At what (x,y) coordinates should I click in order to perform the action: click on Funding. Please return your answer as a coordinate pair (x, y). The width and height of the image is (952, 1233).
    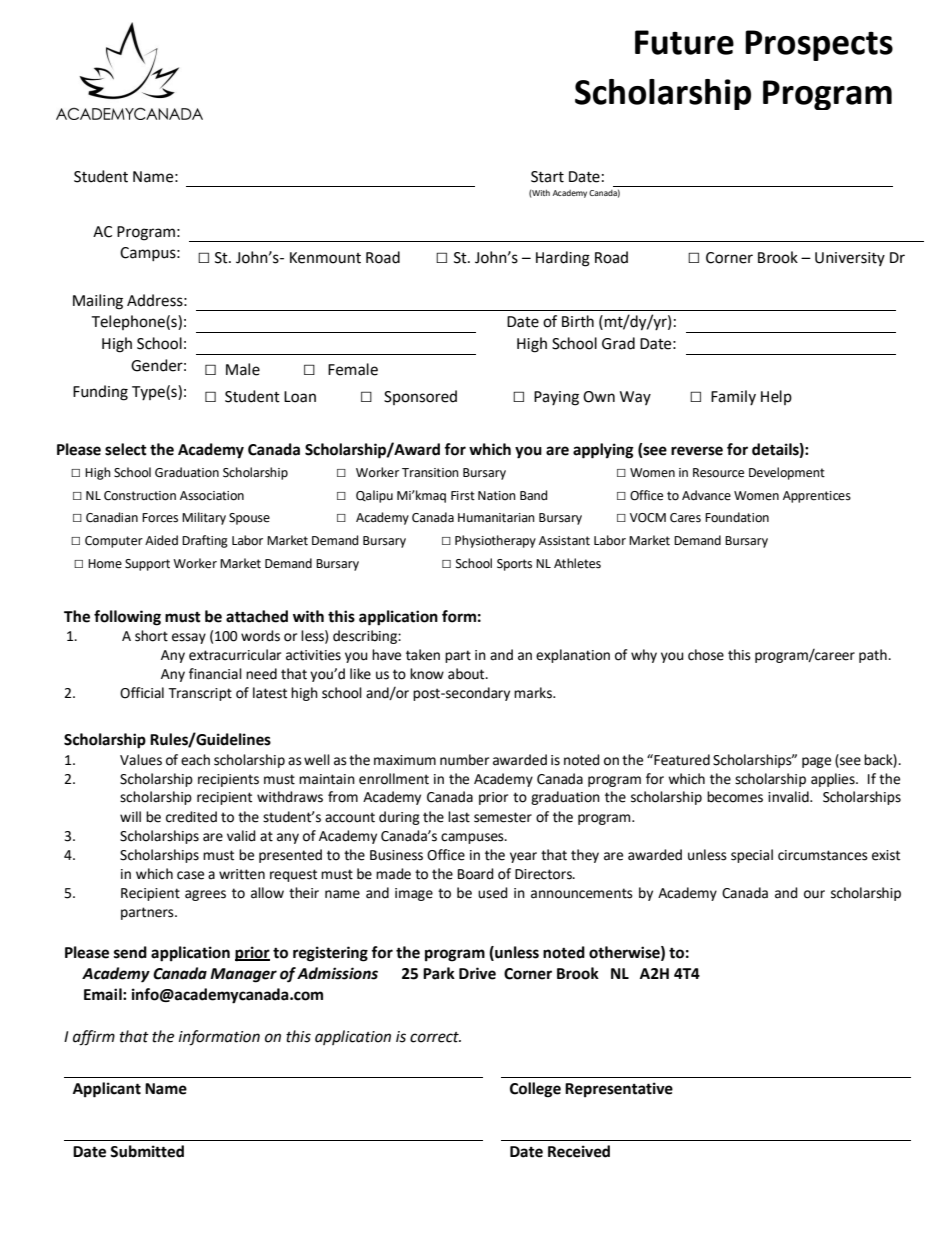
    Looking at the image, I should click on (100, 393).
